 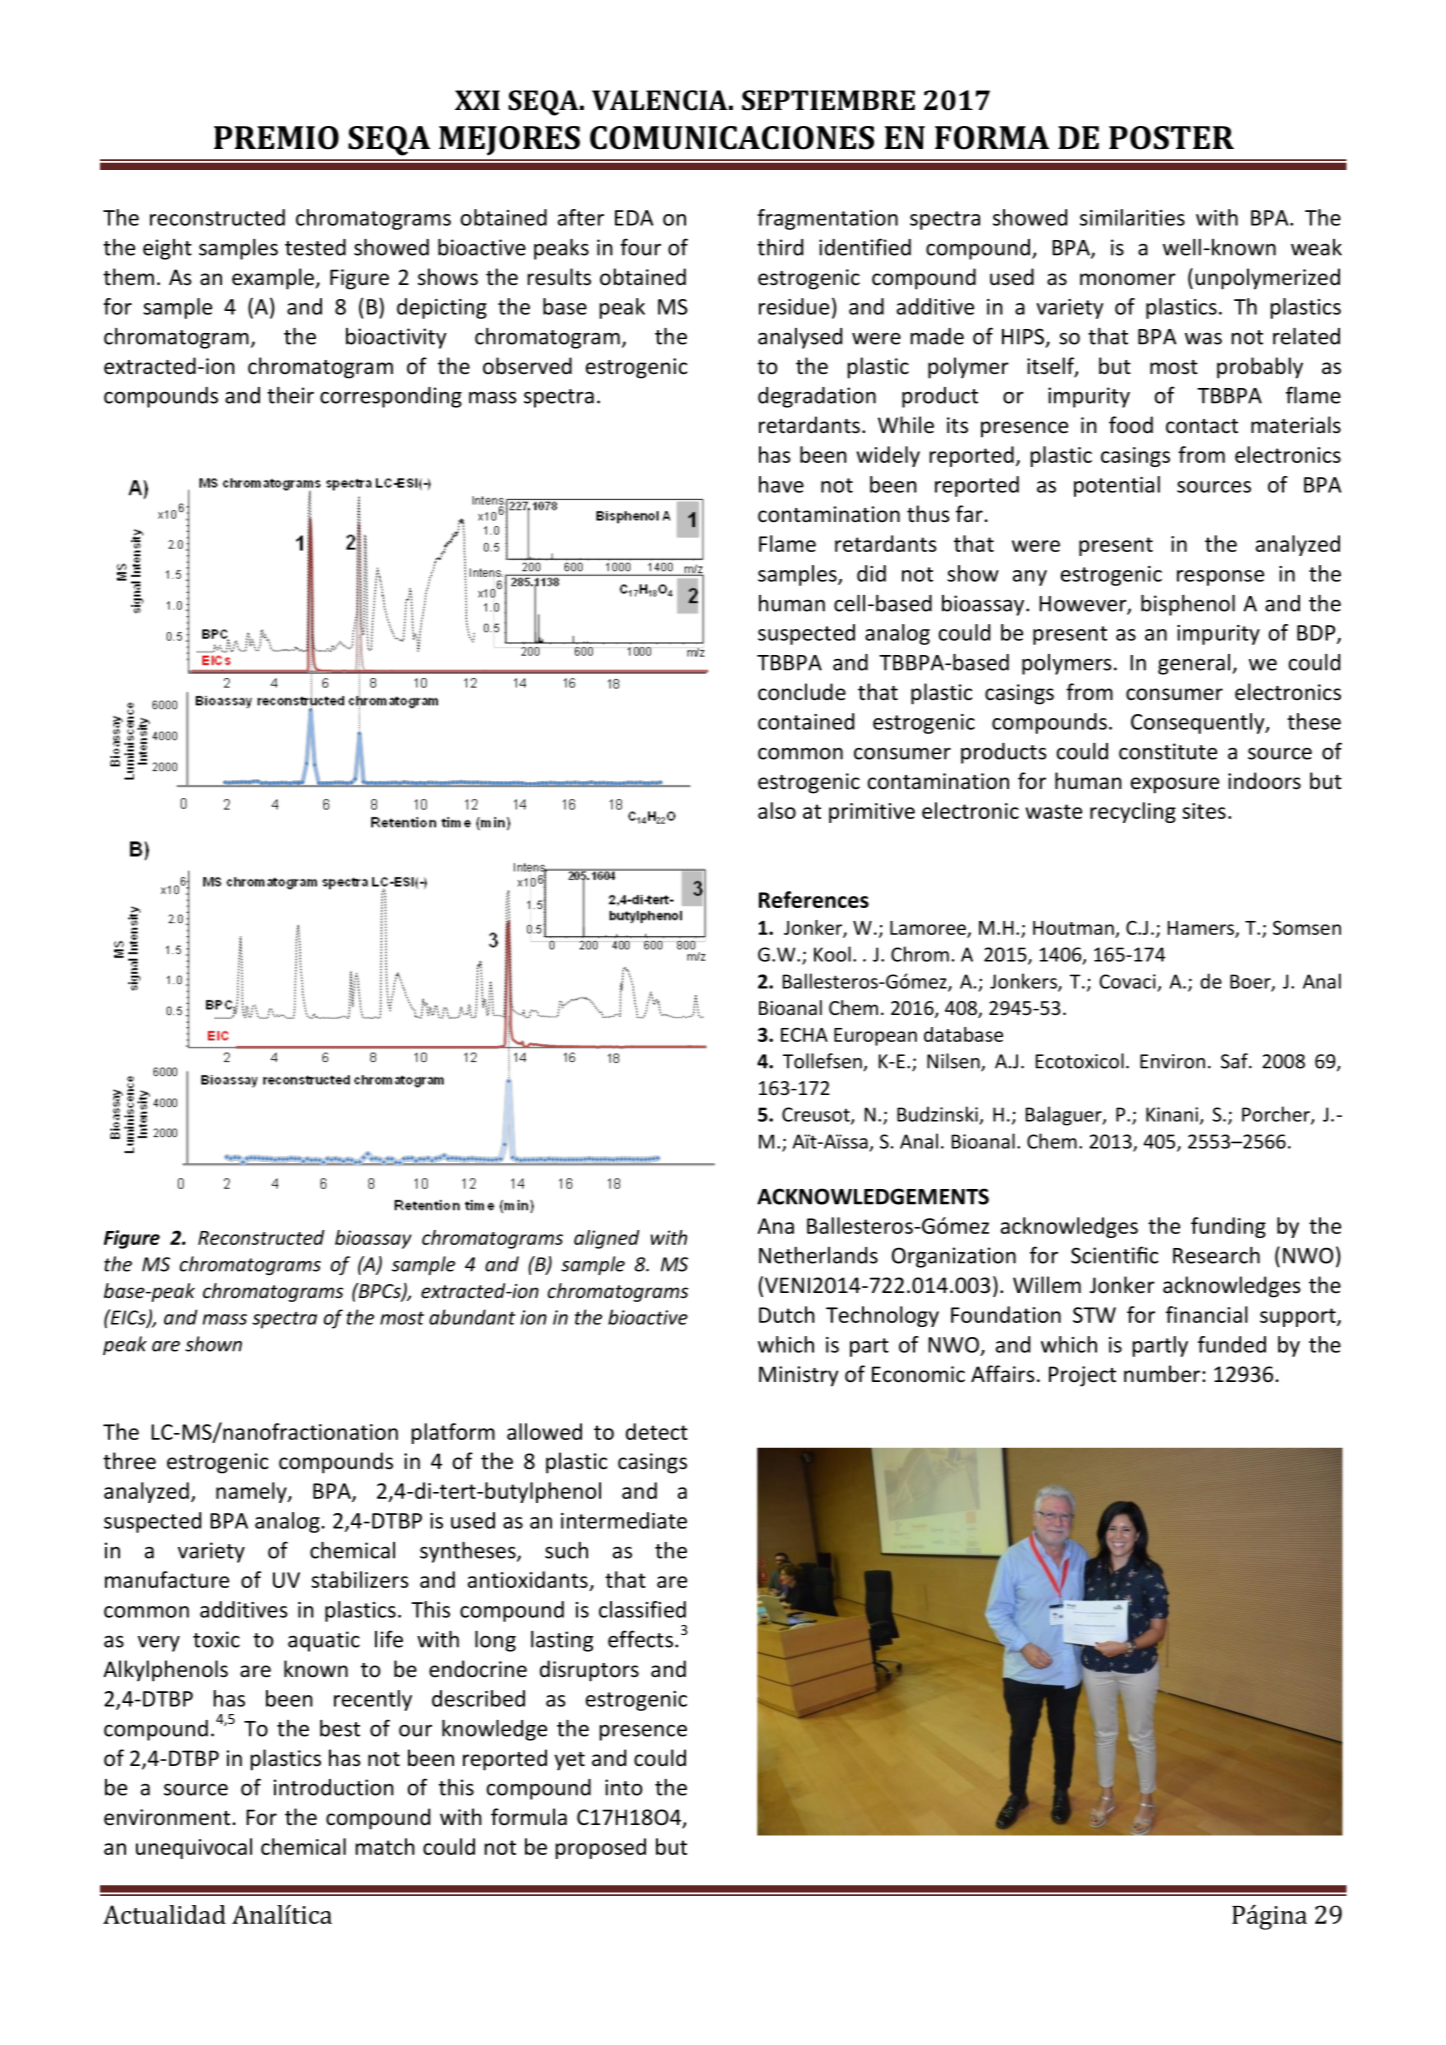 I want to click on introduction, so click(x=334, y=1787).
